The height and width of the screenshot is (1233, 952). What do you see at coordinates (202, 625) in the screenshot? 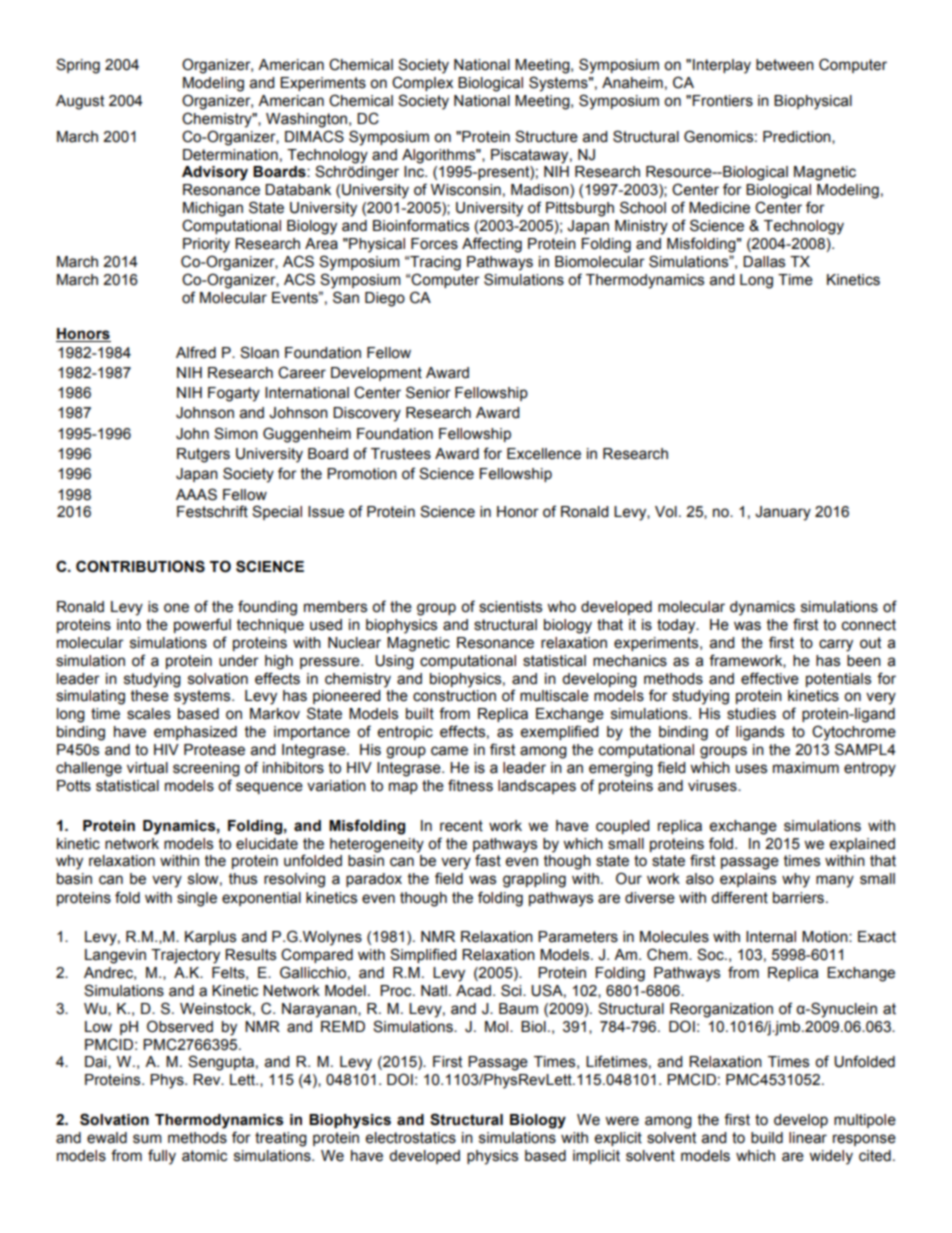
I see `powerful` at bounding box center [202, 625].
